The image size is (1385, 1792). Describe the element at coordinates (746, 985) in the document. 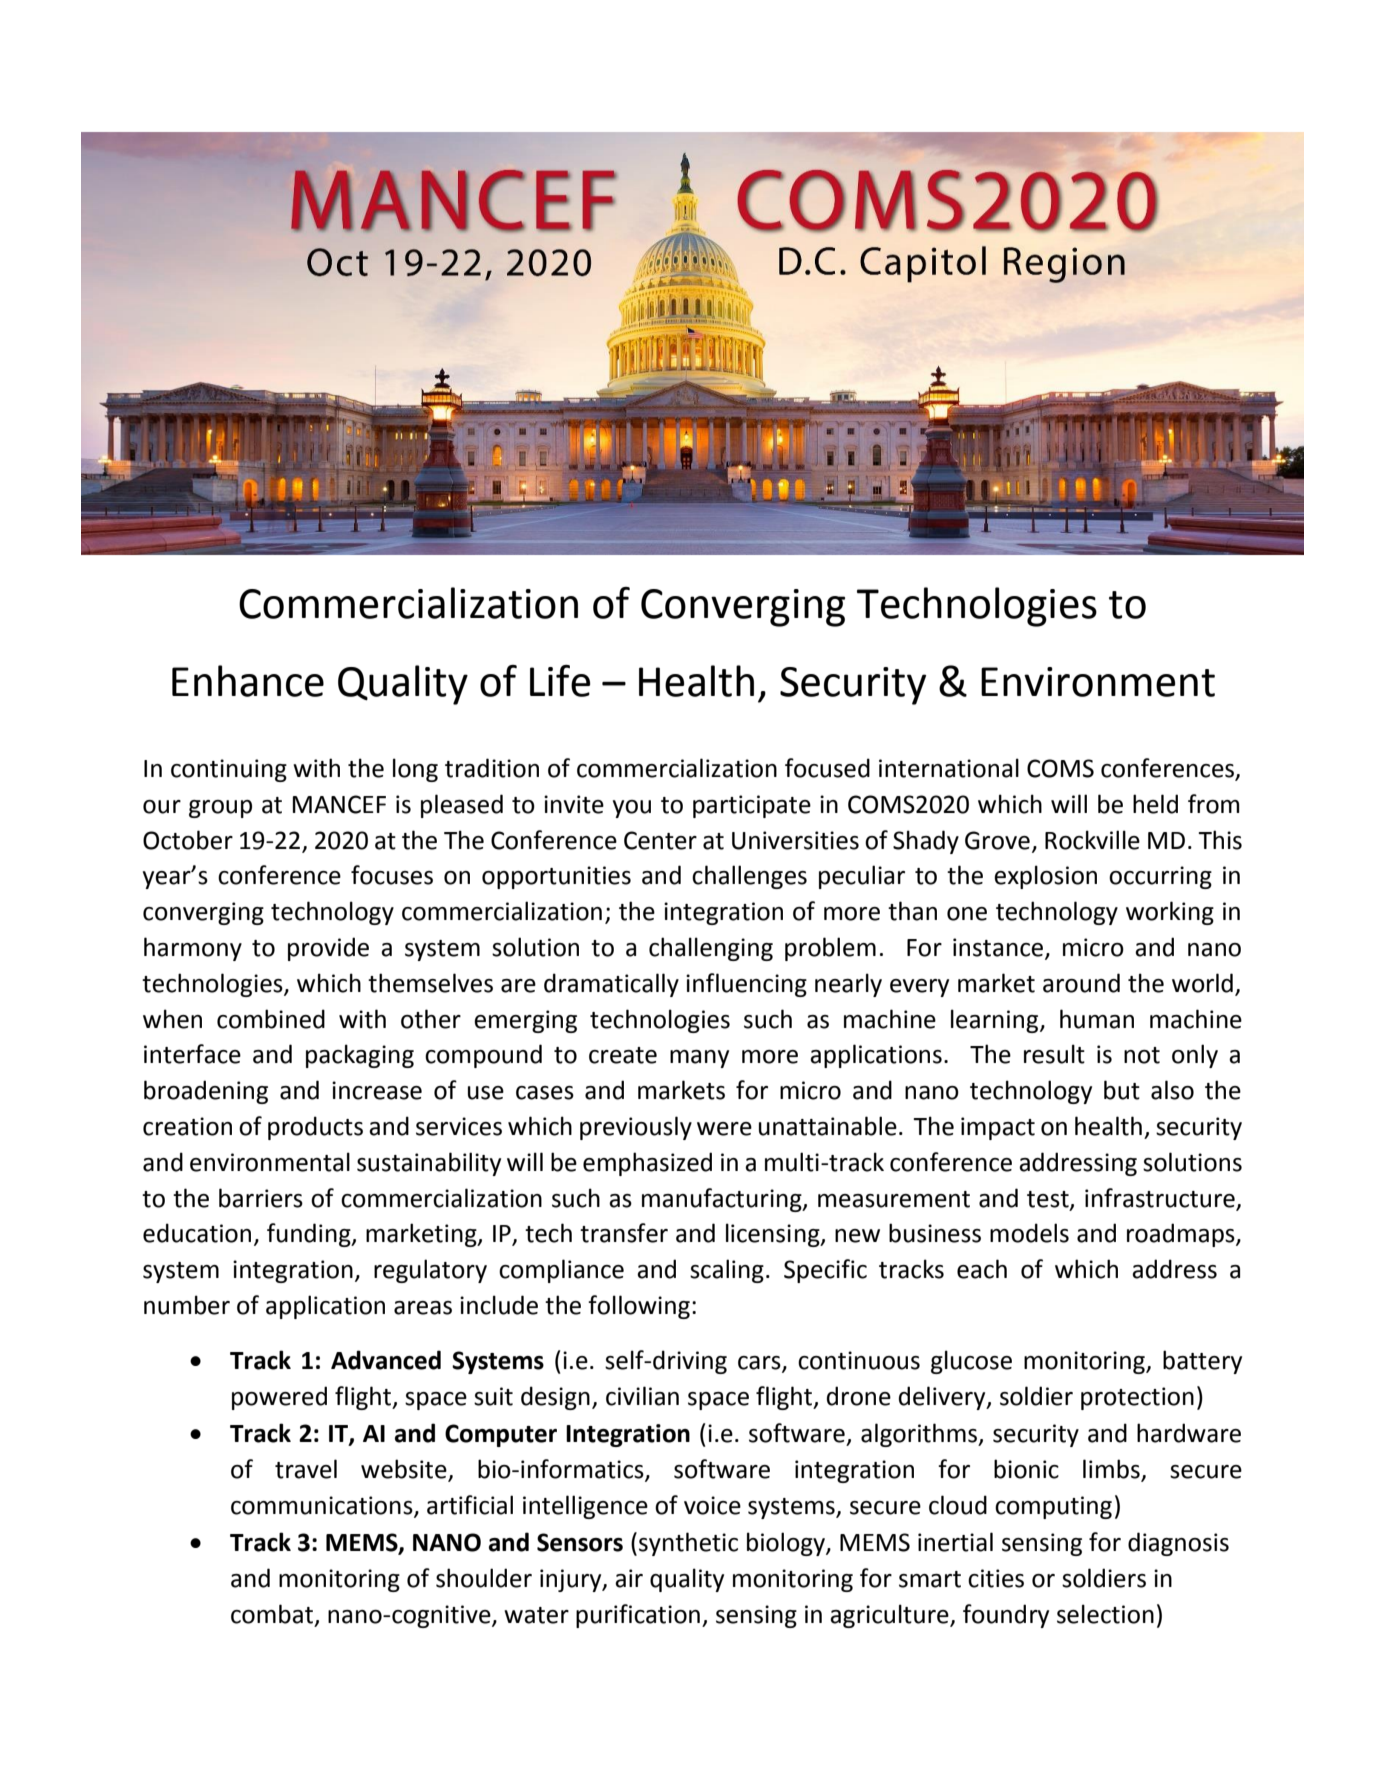

I see `influencing` at that location.
